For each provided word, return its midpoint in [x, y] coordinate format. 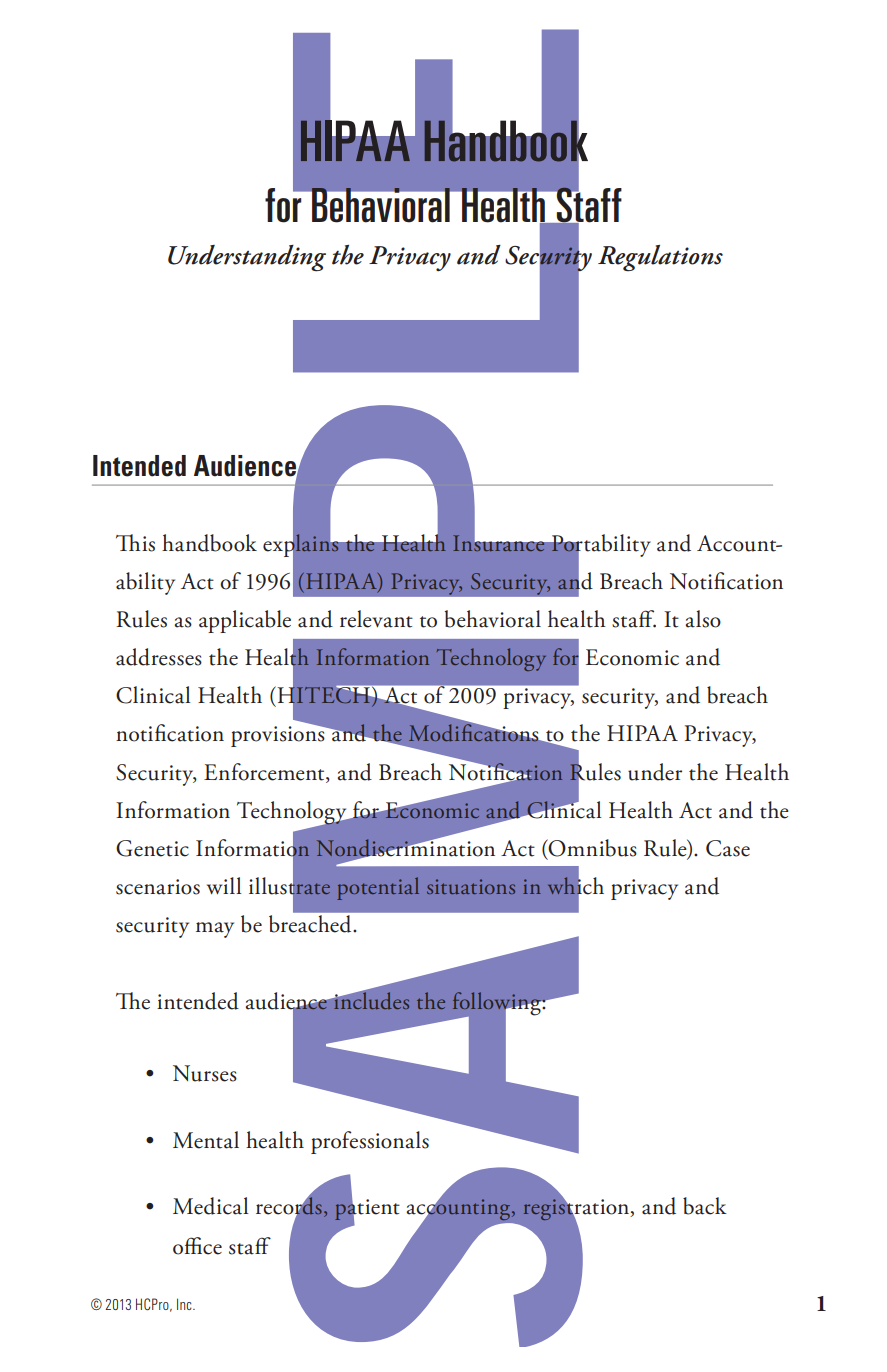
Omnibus [592, 848]
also [703, 619]
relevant [376, 619]
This [135, 543]
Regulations [660, 258]
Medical [210, 1206]
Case [728, 848]
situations [471, 886]
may [215, 930]
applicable [245, 621]
